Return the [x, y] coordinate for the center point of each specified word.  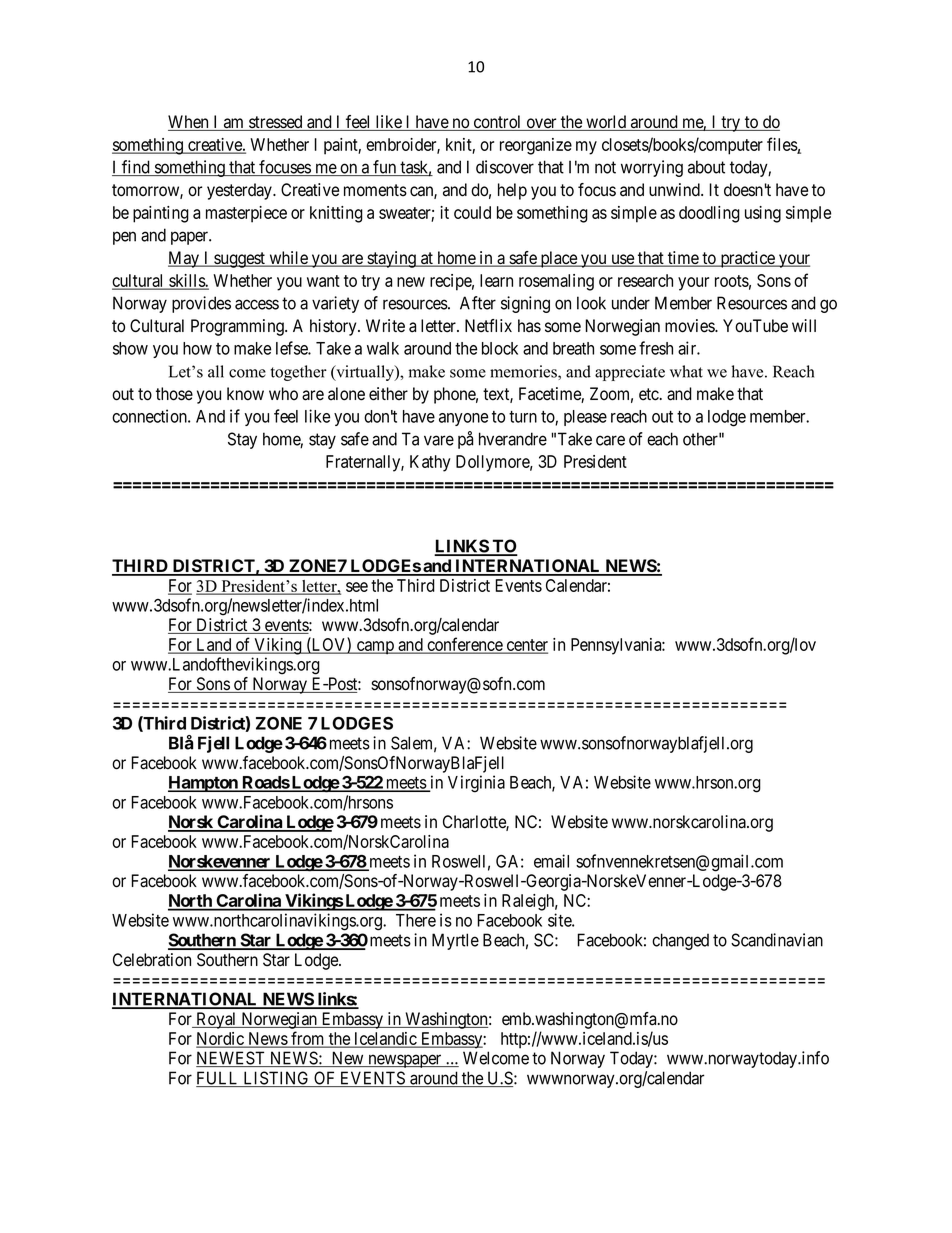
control [497, 123]
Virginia [476, 784]
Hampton [204, 784]
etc [649, 394]
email [551, 861]
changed [680, 941]
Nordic [221, 1040]
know [245, 394]
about [706, 167]
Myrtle [455, 941]
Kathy [430, 463]
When [189, 123]
